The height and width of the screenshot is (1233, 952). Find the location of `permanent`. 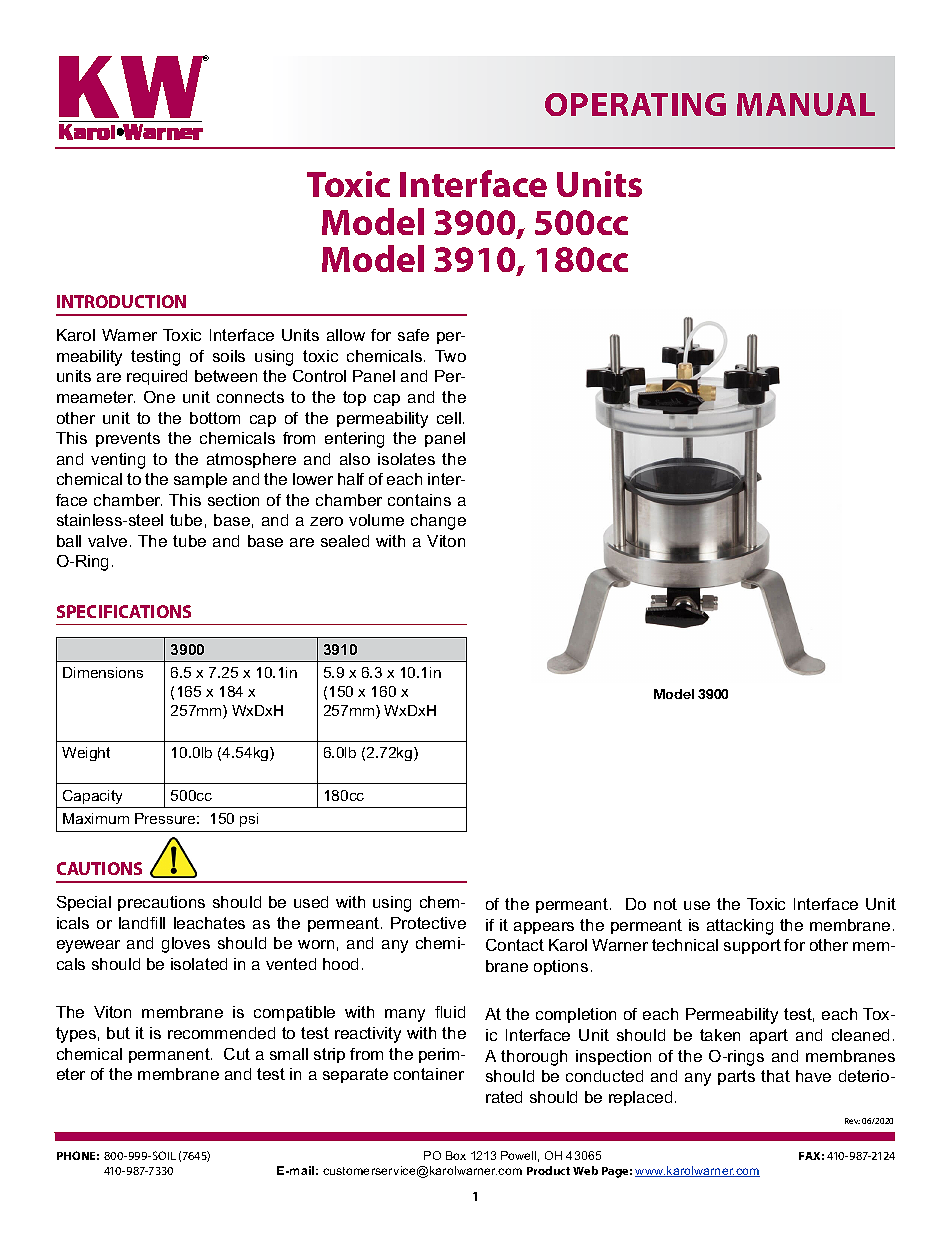

permanent is located at coordinates (170, 1055).
